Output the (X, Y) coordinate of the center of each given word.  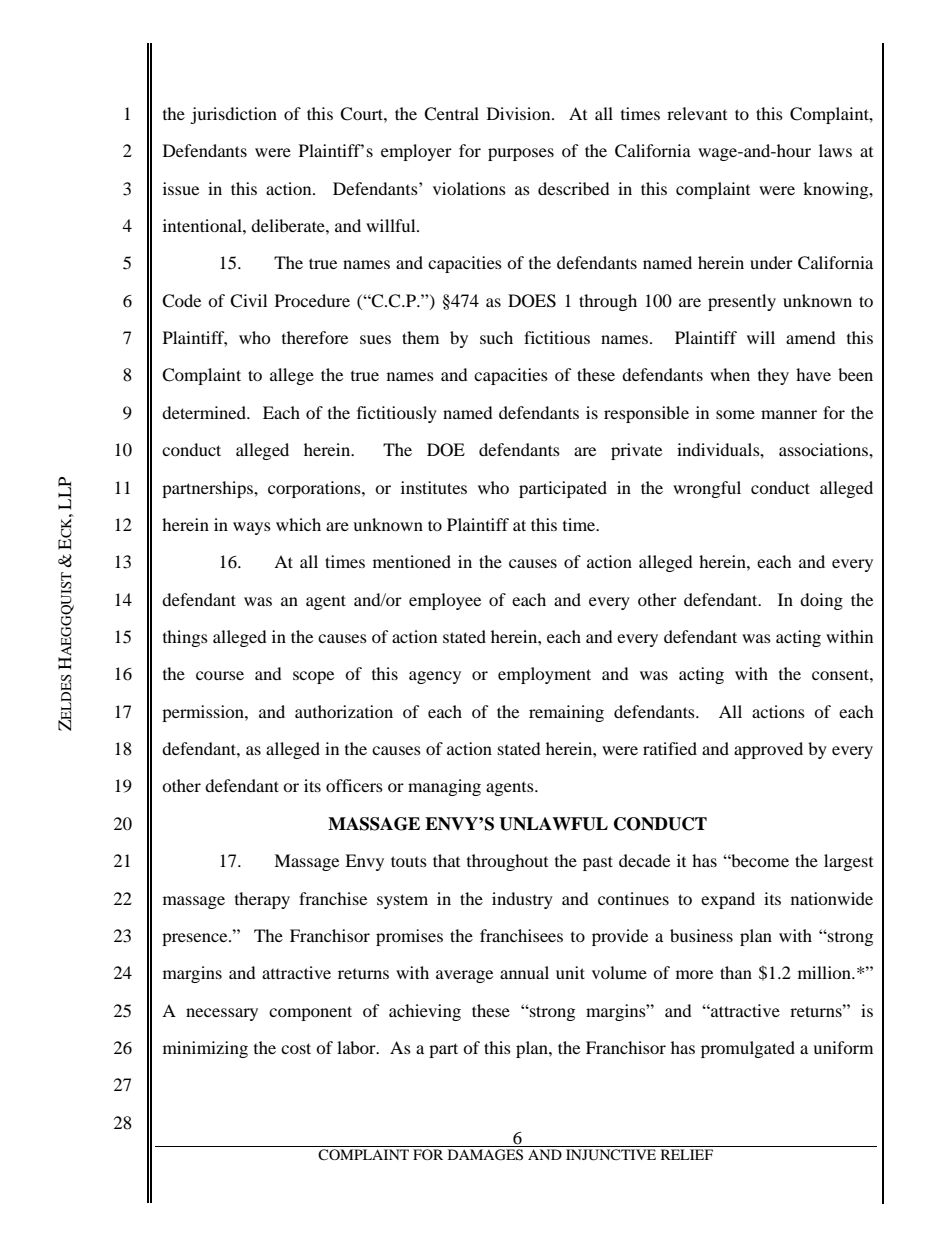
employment (544, 675)
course (220, 675)
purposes (521, 154)
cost (296, 1048)
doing (821, 601)
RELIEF (687, 1154)
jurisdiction (233, 115)
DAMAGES (485, 1155)
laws (835, 150)
